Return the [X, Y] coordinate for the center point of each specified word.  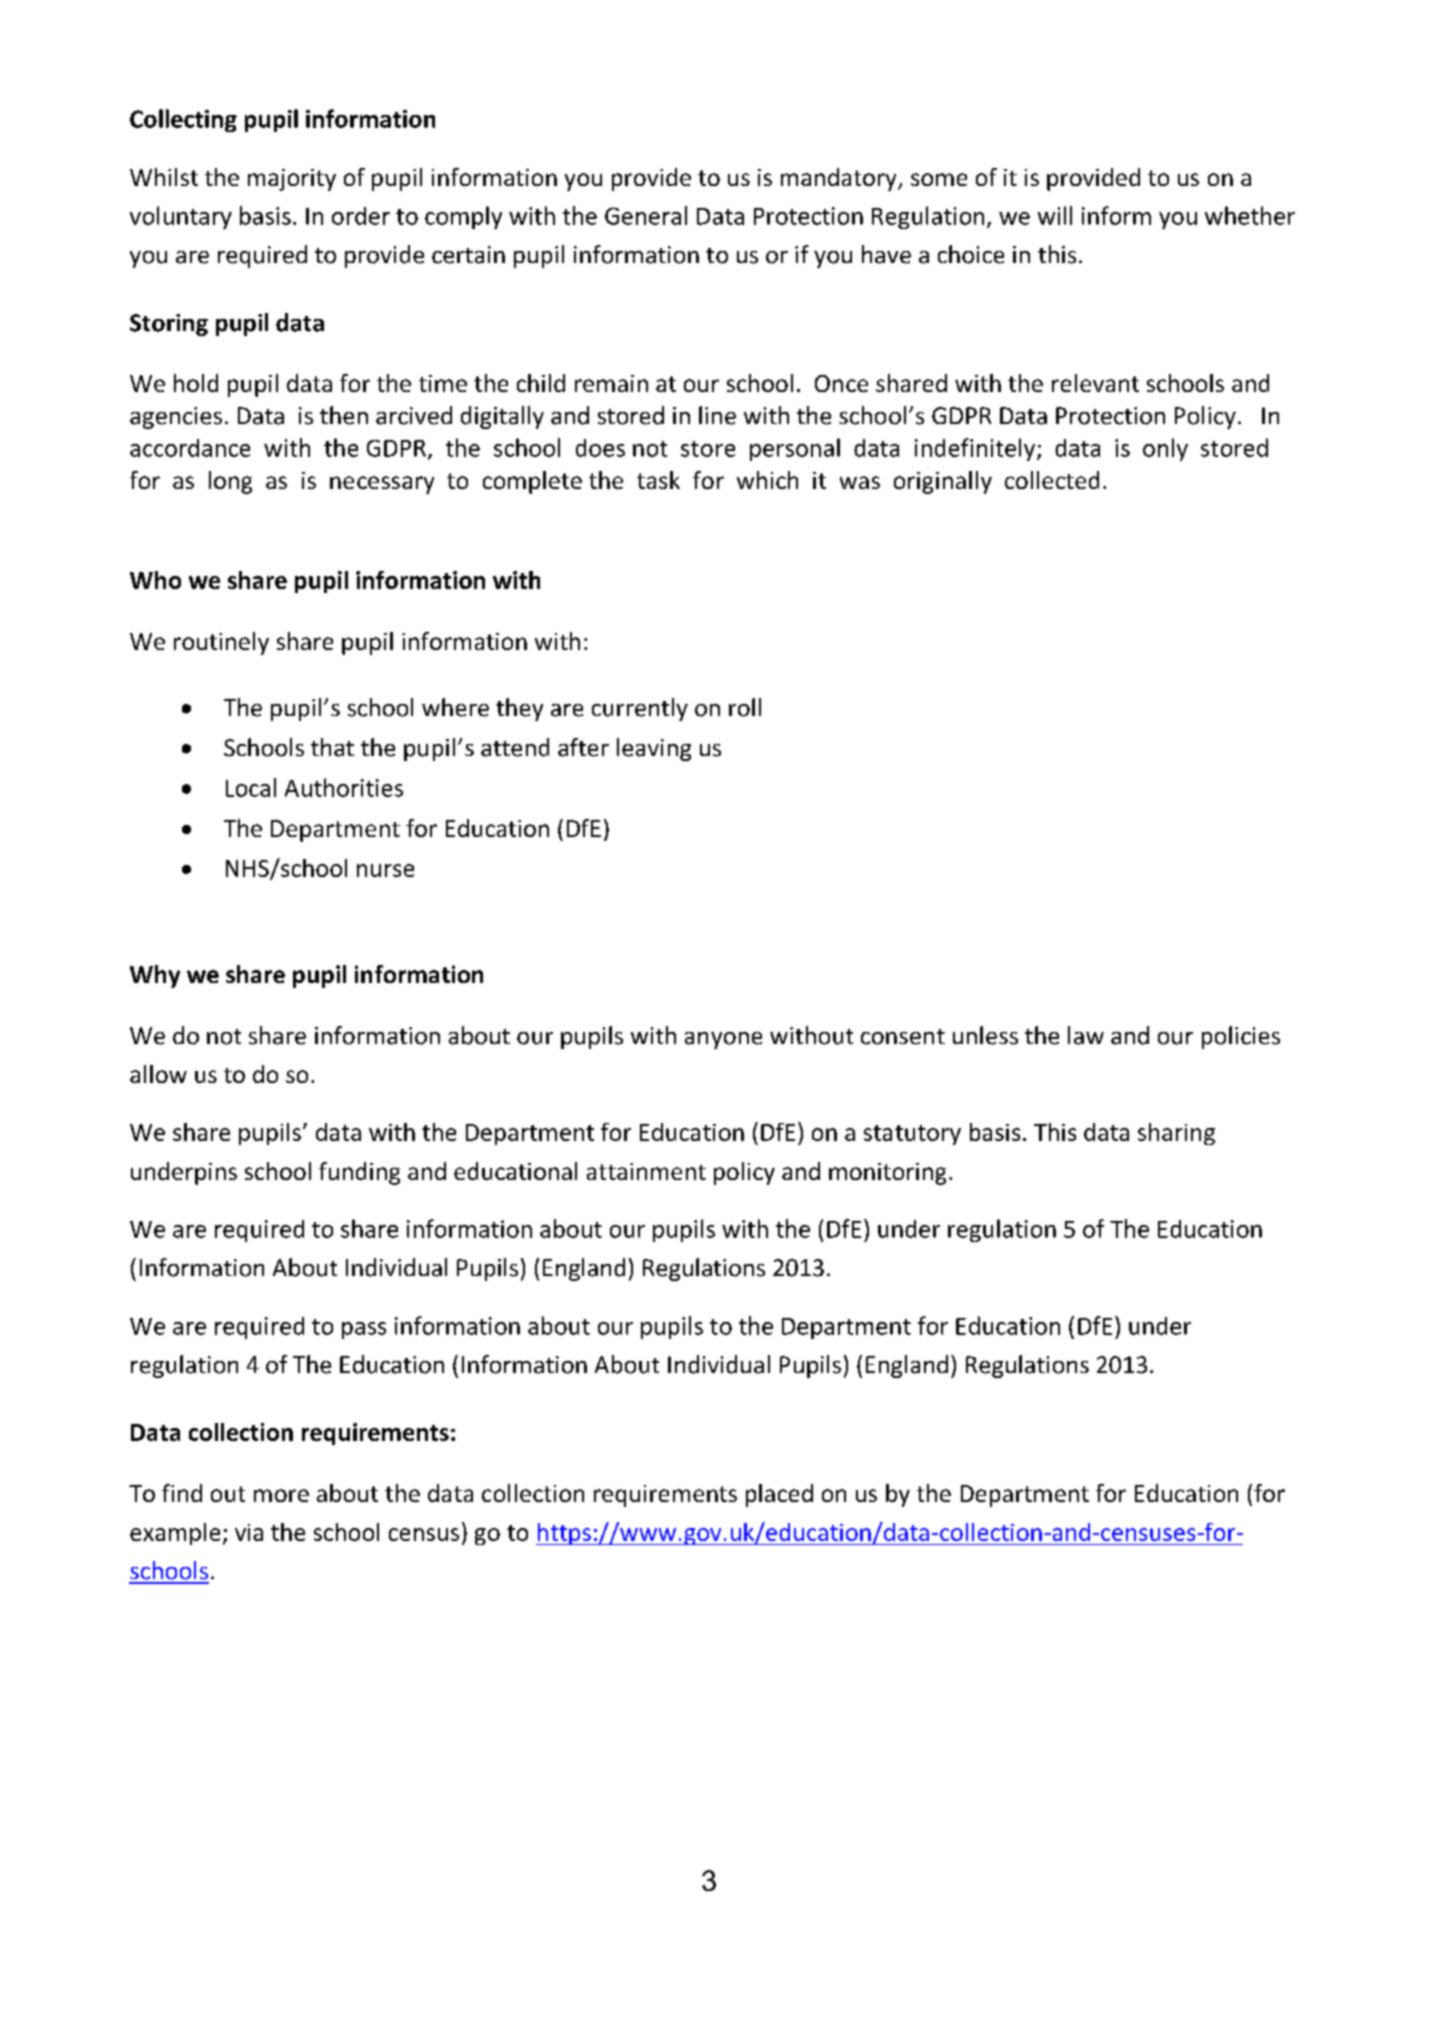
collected [1052, 480]
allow [158, 1074]
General [646, 215]
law [1086, 1035]
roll [745, 707]
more [281, 1495]
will [1055, 215]
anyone [723, 1040]
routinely [221, 643]
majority [292, 180]
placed [779, 1495]
